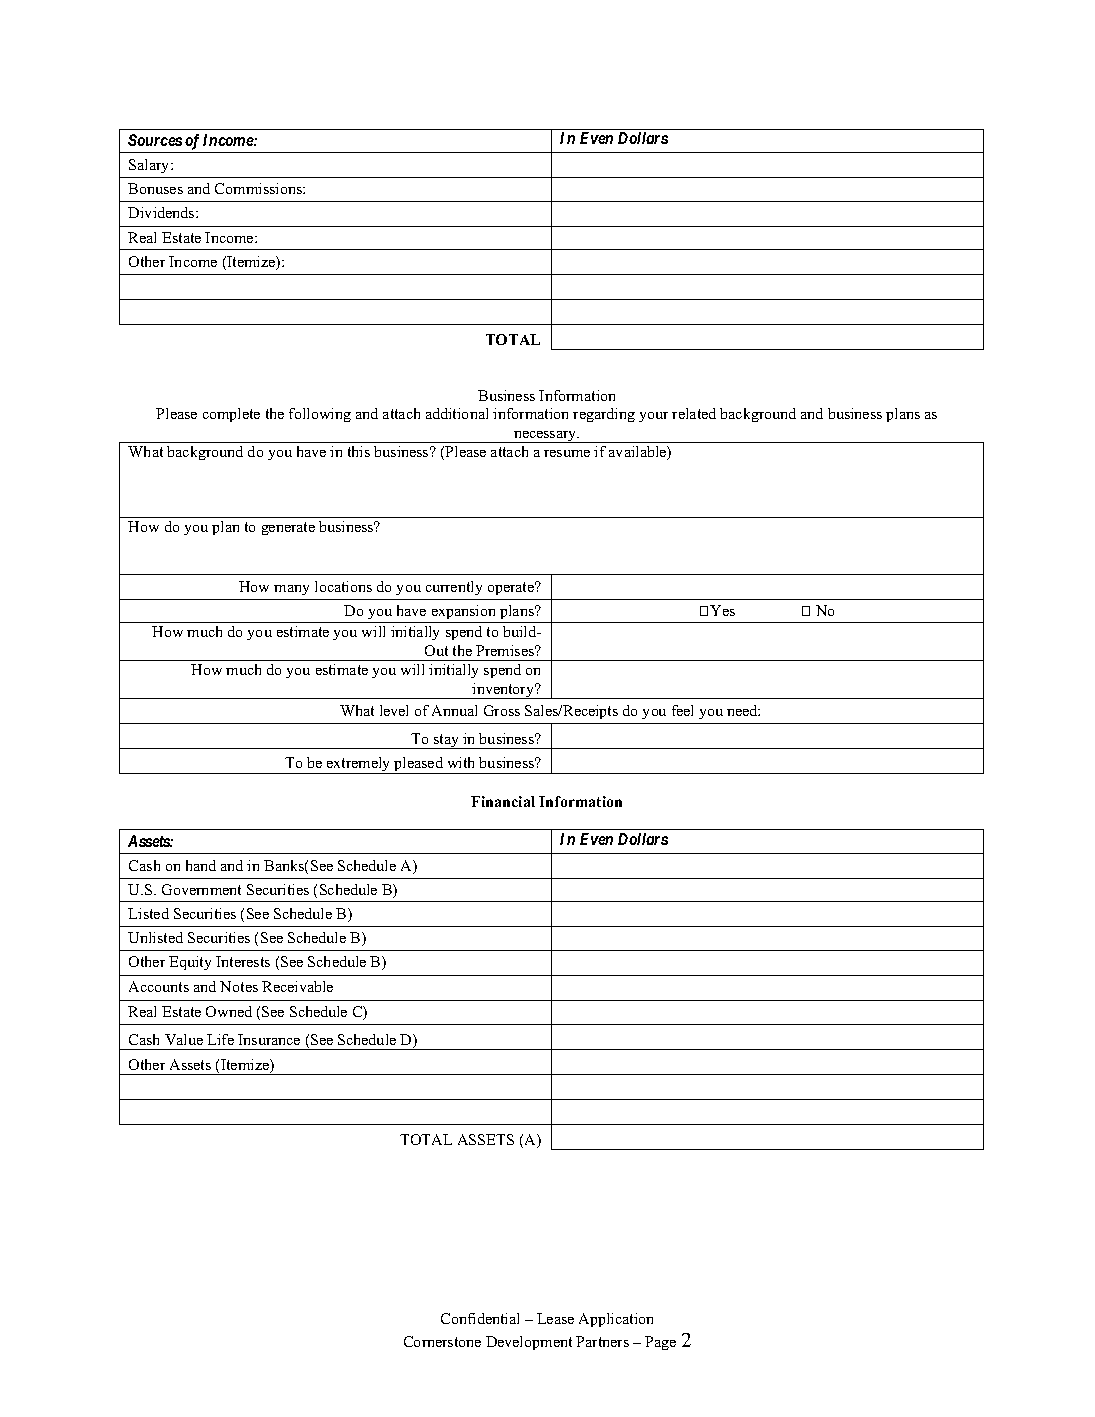  What do you see at coordinates (259, 188) in the image?
I see `Commissions` at bounding box center [259, 188].
